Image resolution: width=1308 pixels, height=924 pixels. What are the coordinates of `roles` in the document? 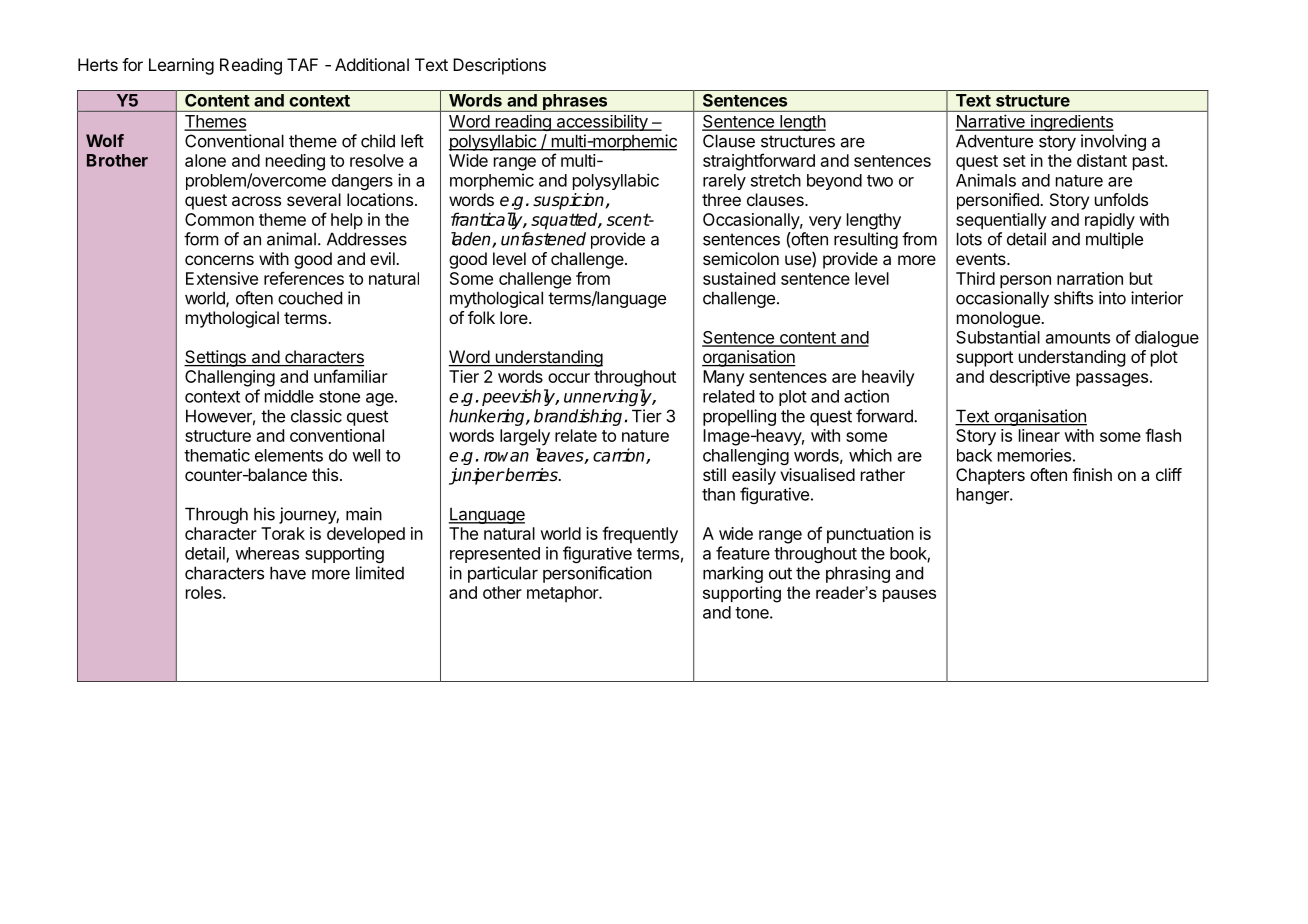 It's located at (205, 592).
